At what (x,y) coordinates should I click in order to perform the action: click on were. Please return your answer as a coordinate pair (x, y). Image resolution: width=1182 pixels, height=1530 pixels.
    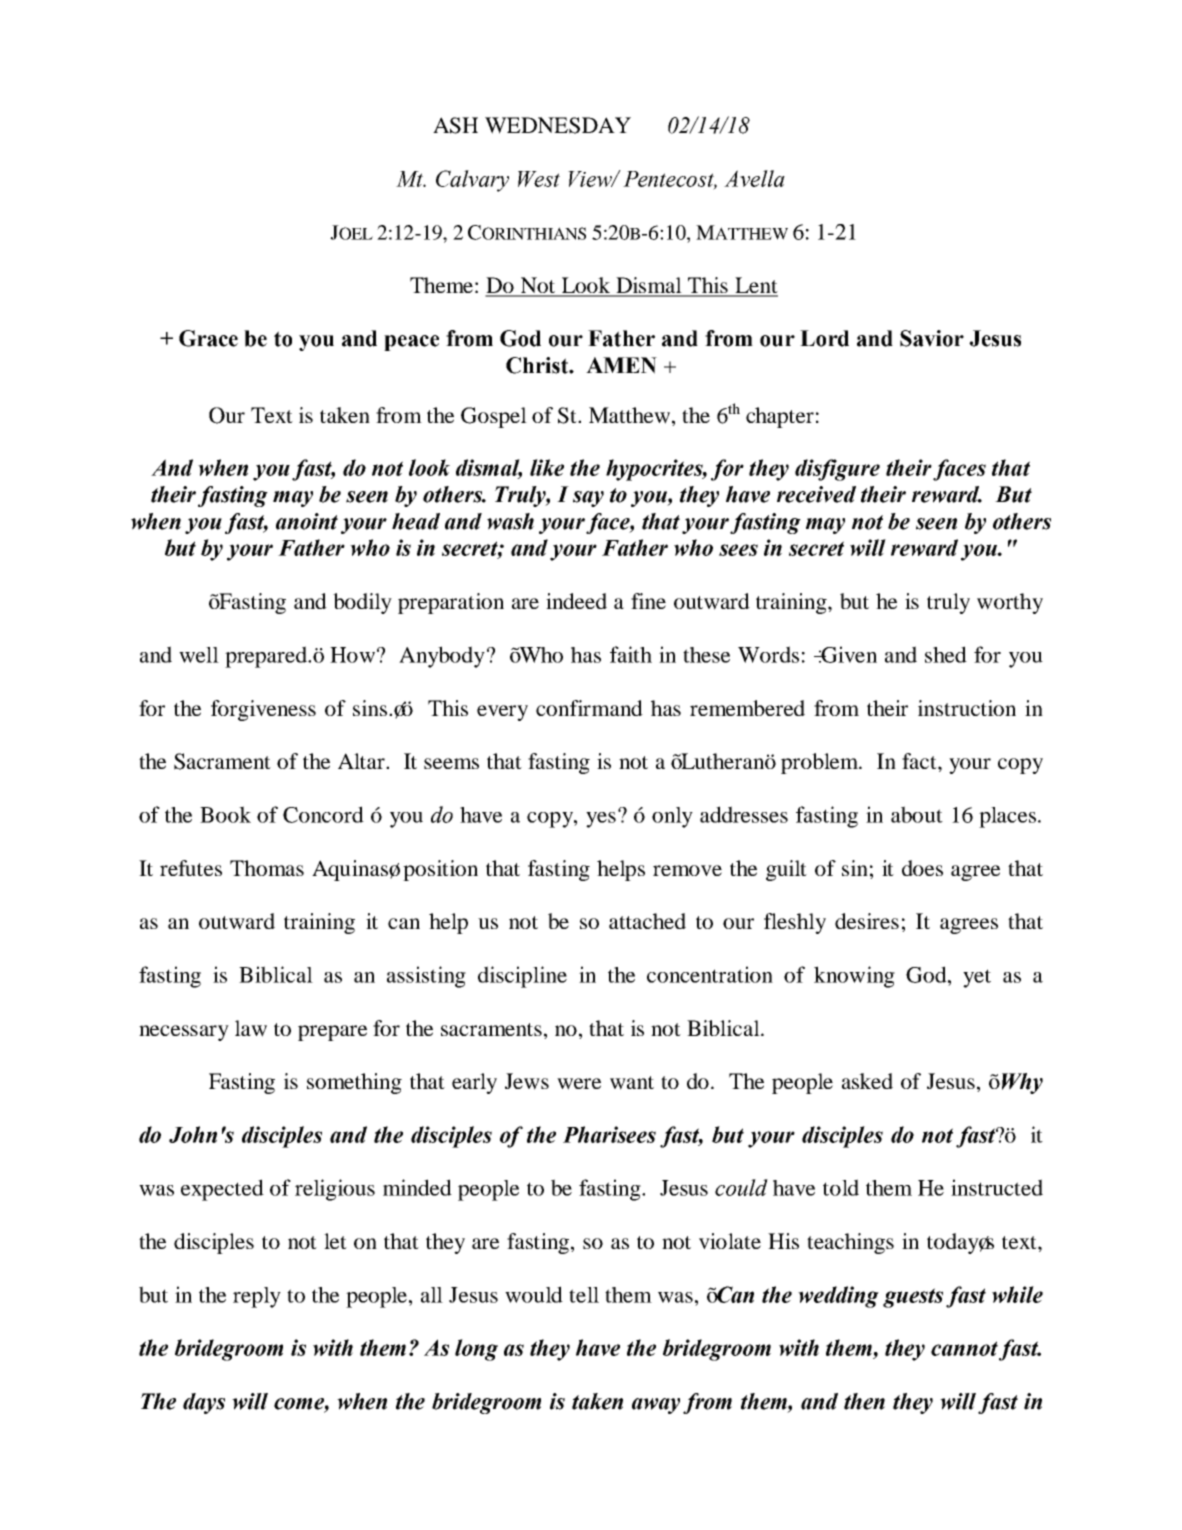
    Looking at the image, I should click on (579, 1084).
